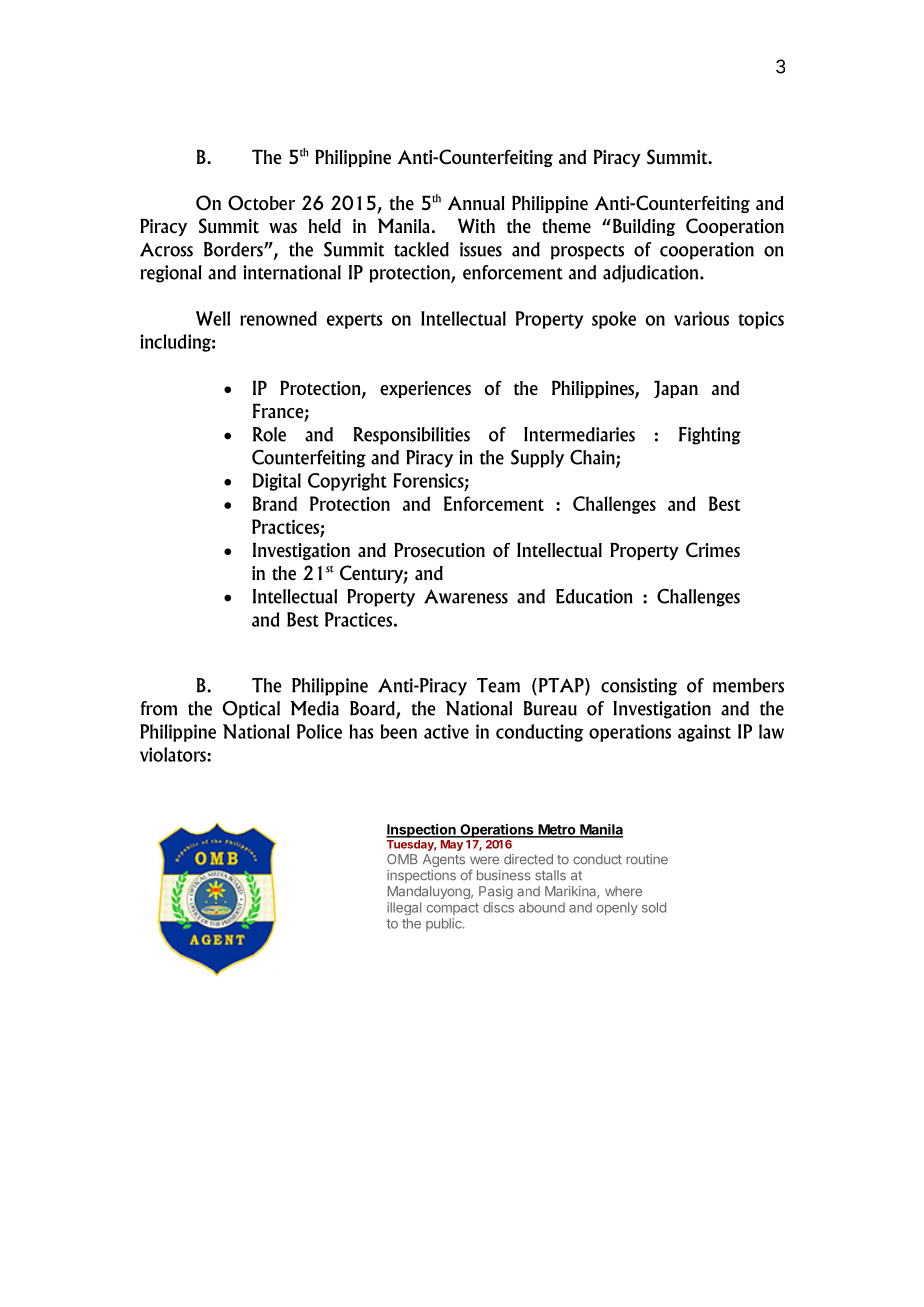  Describe the element at coordinates (404, 908) in the page. I see `illegal` at that location.
